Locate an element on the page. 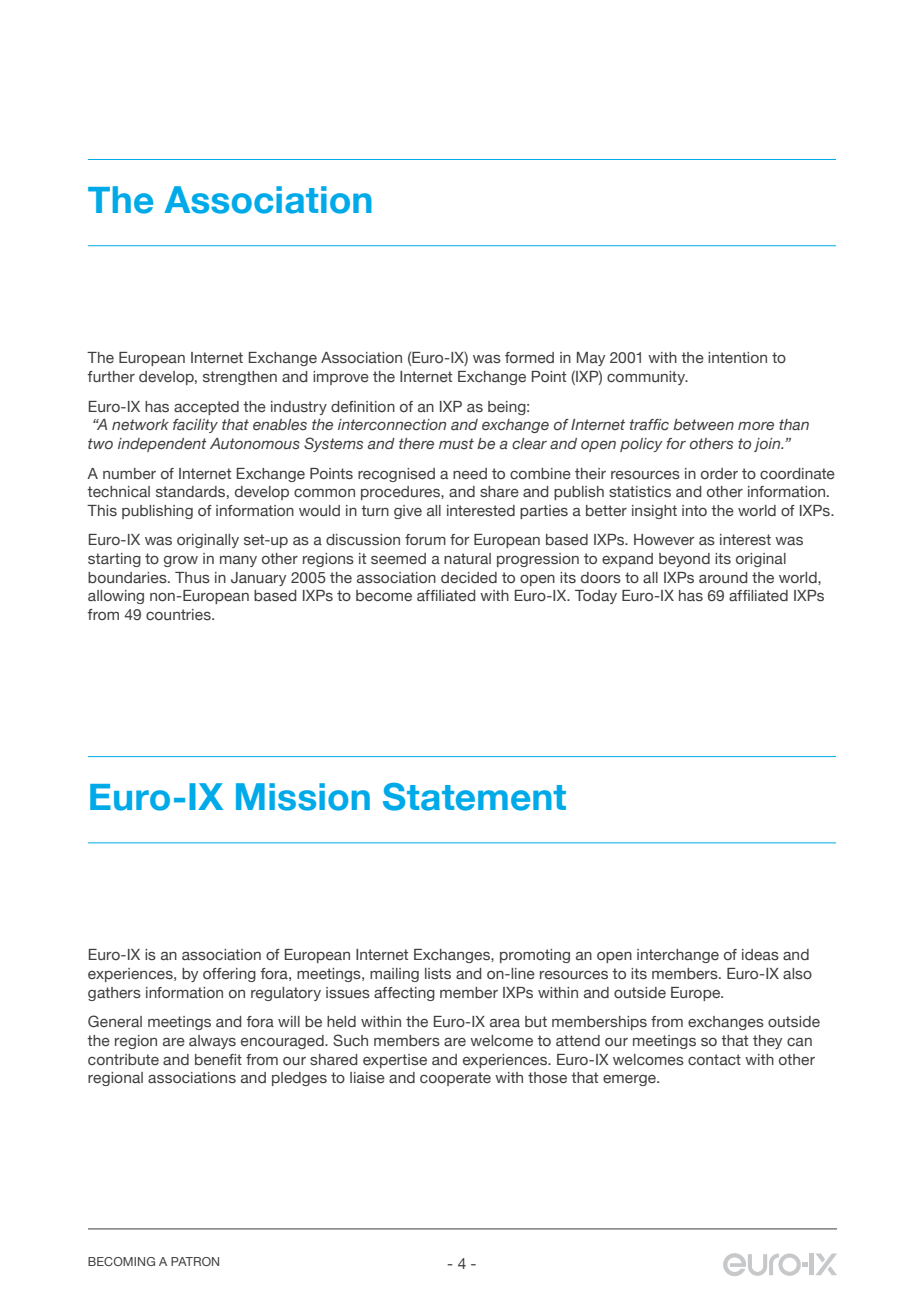 Image resolution: width=924 pixels, height=1308 pixels. Statement is located at coordinates (474, 797).
